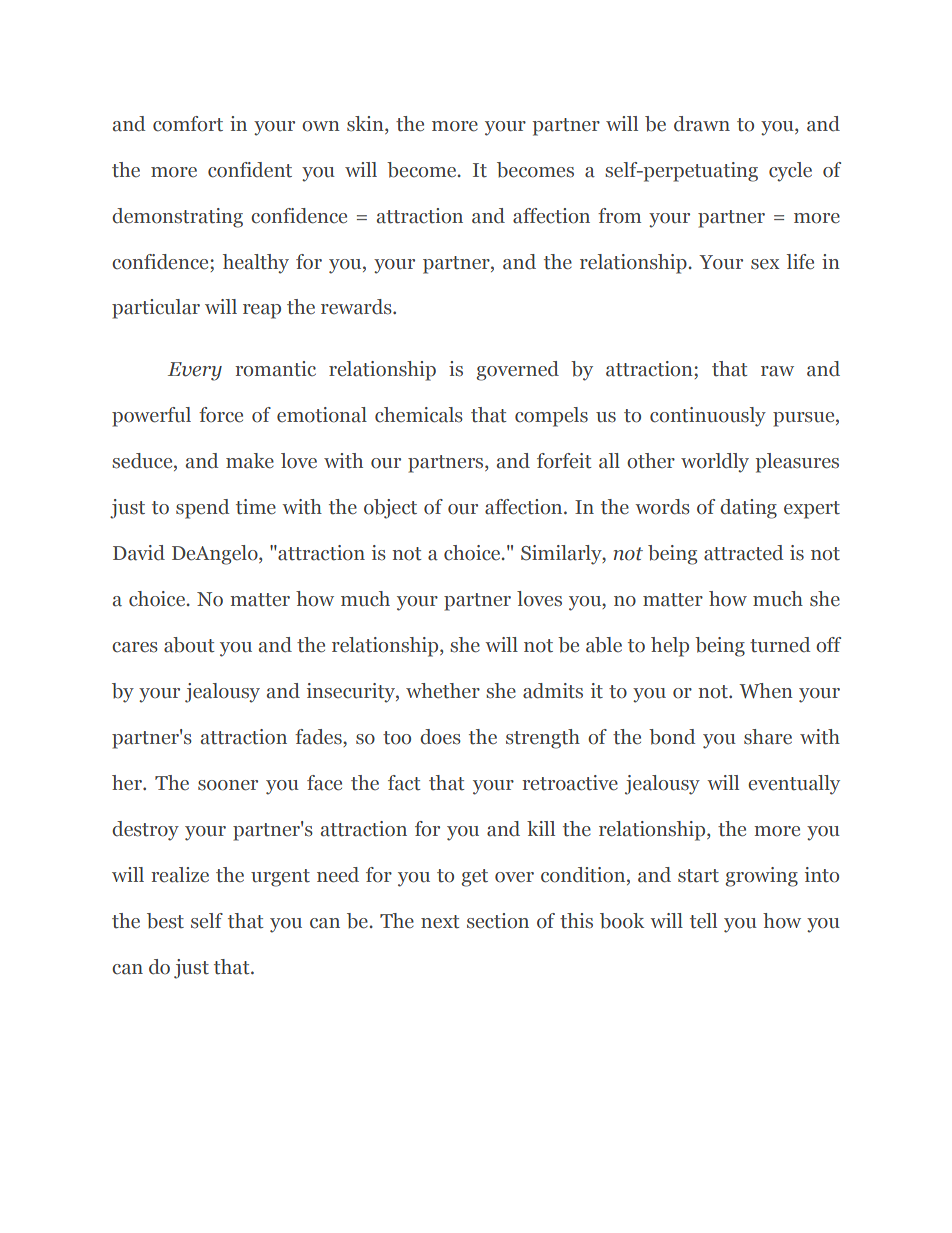 Image resolution: width=952 pixels, height=1233 pixels. Describe the element at coordinates (180, 875) in the screenshot. I see `realize` at that location.
